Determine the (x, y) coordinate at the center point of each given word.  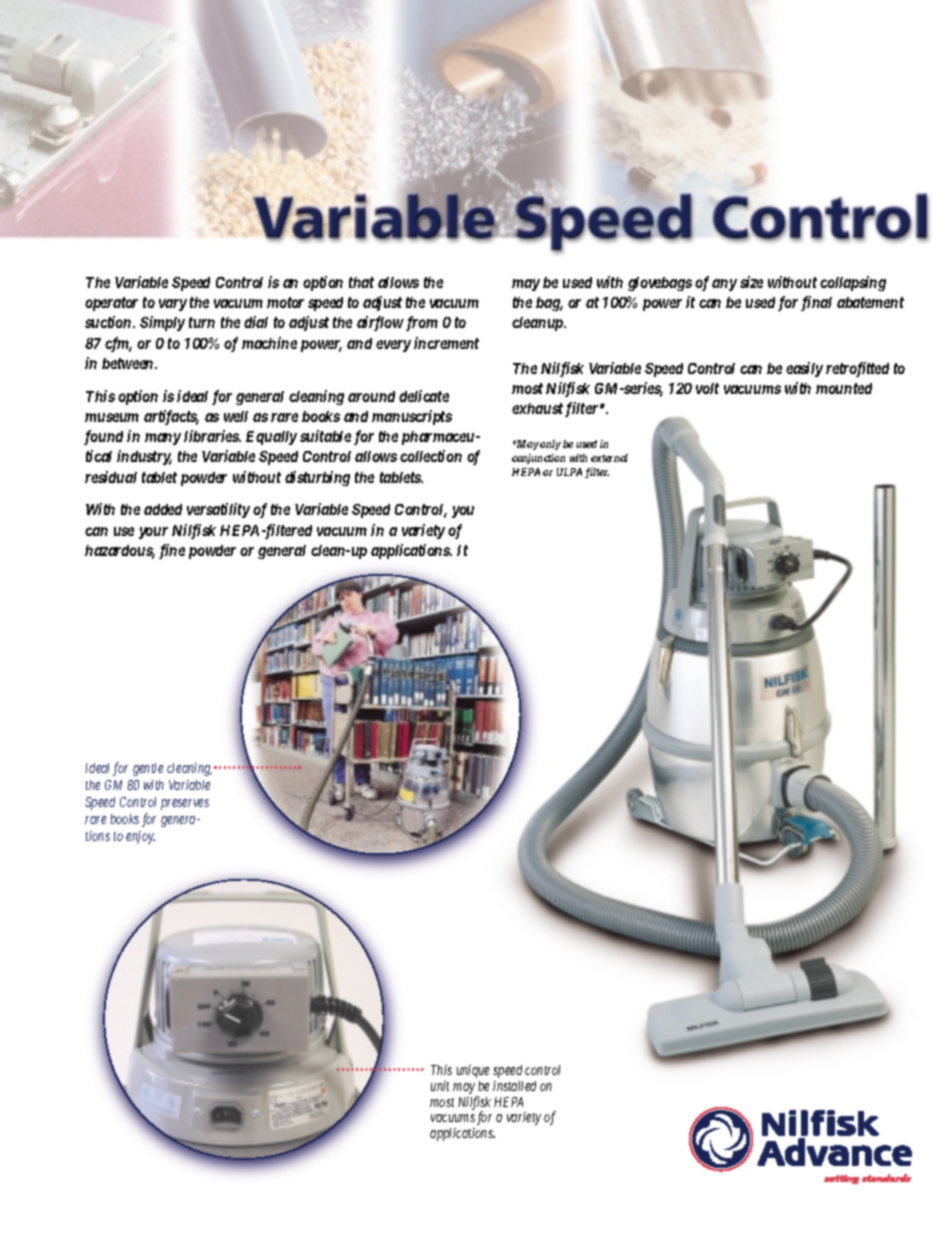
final (816, 303)
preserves (185, 804)
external (609, 458)
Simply (162, 323)
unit (440, 1086)
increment (446, 343)
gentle (148, 769)
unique (473, 1071)
